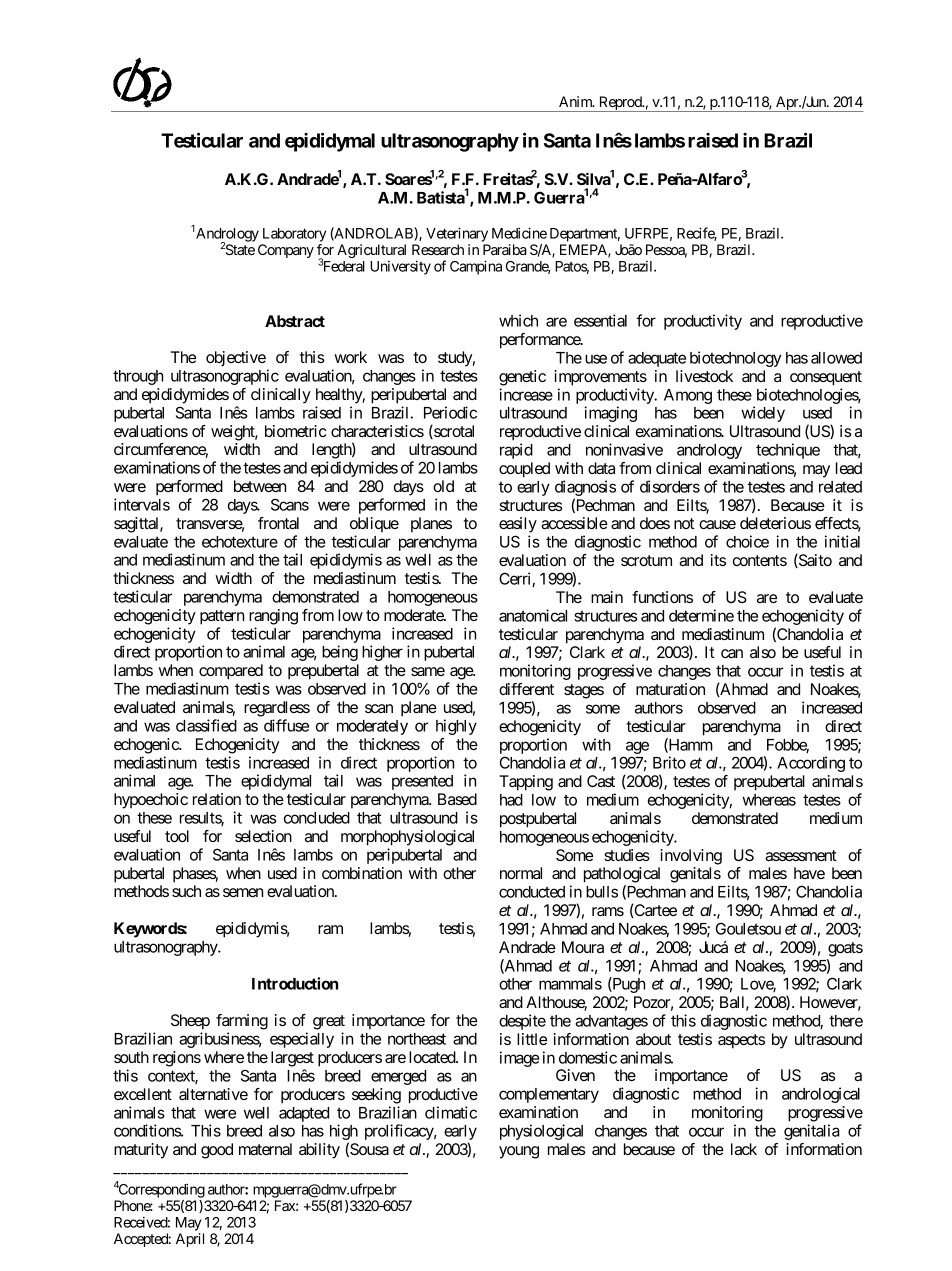  Describe the element at coordinates (505, 249) in the document. I see `Paraiba` at that location.
